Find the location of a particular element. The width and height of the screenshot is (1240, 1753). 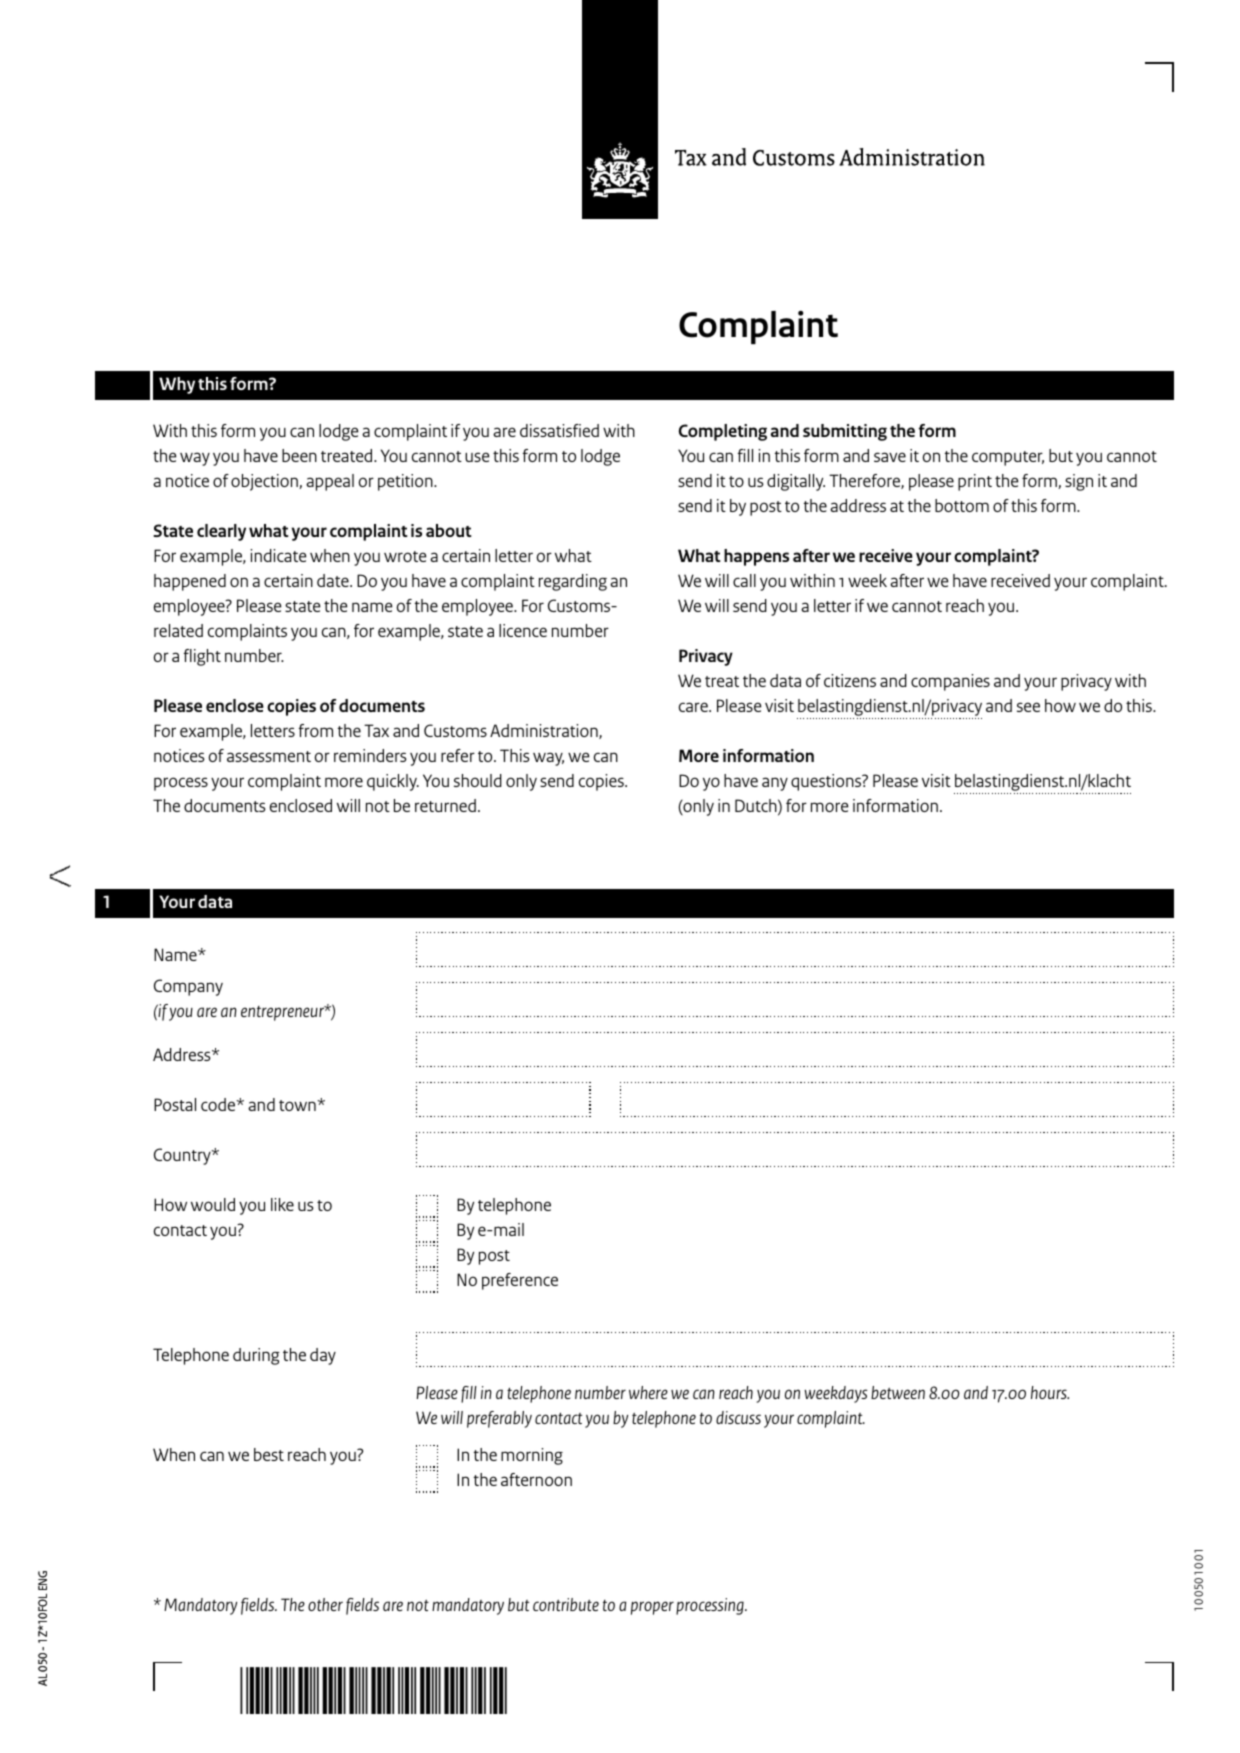

computer is located at coordinates (1008, 458).
